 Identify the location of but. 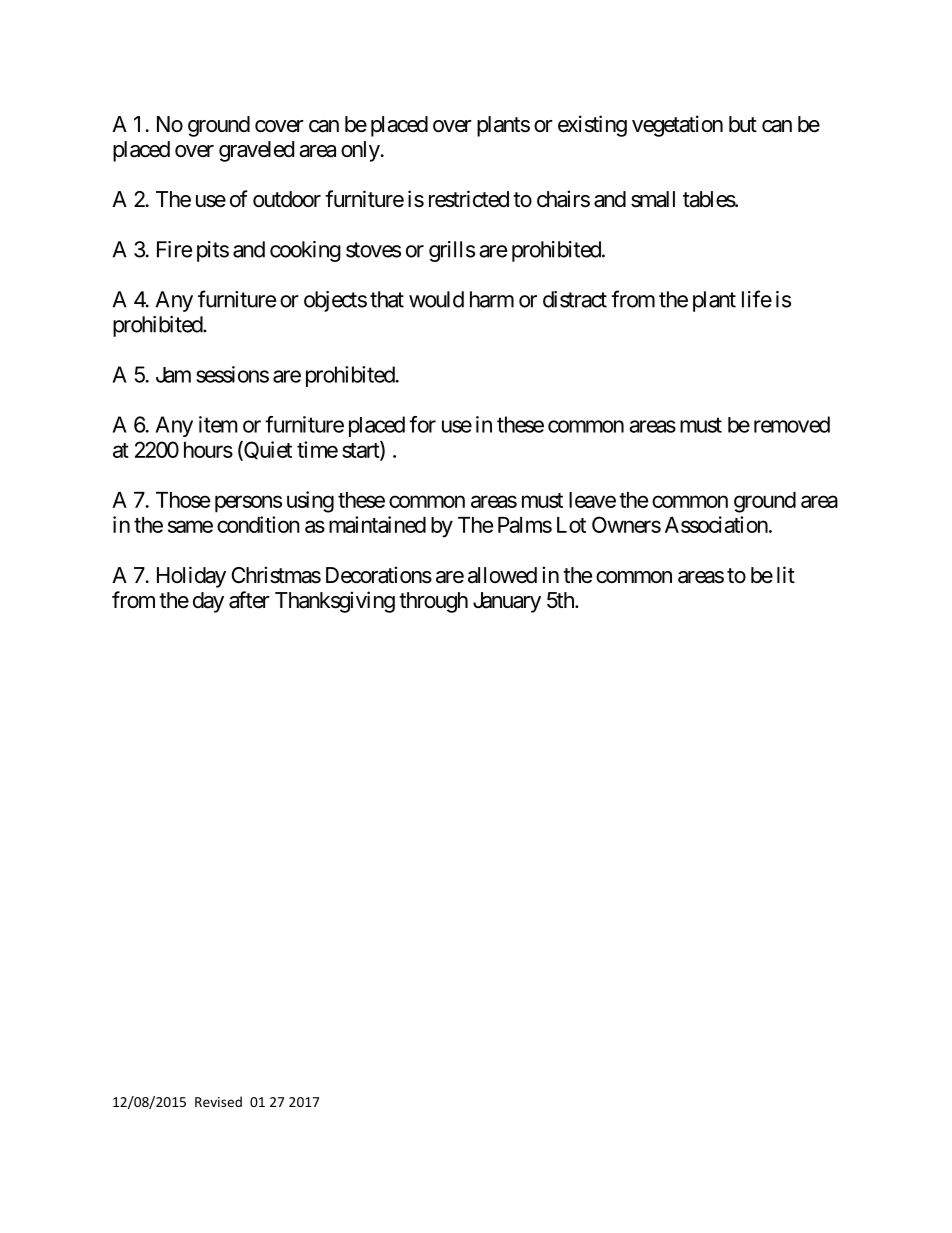
(743, 124).
